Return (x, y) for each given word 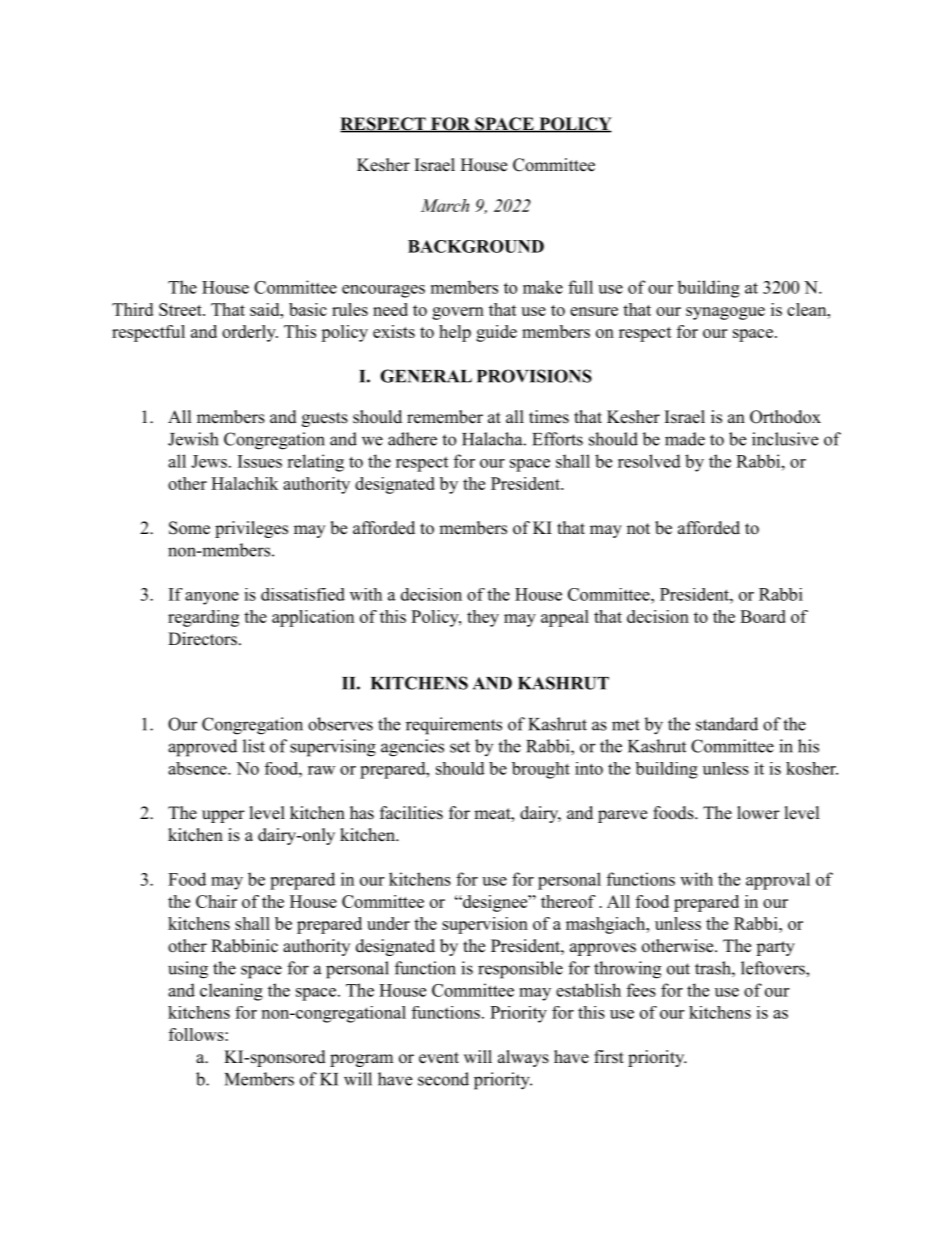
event (439, 1058)
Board (763, 616)
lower (758, 813)
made (685, 439)
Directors (202, 639)
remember (445, 417)
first (609, 1057)
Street (181, 309)
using (188, 970)
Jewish (193, 439)
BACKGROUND (476, 246)
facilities (411, 813)
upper (223, 816)
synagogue (725, 313)
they (483, 618)
